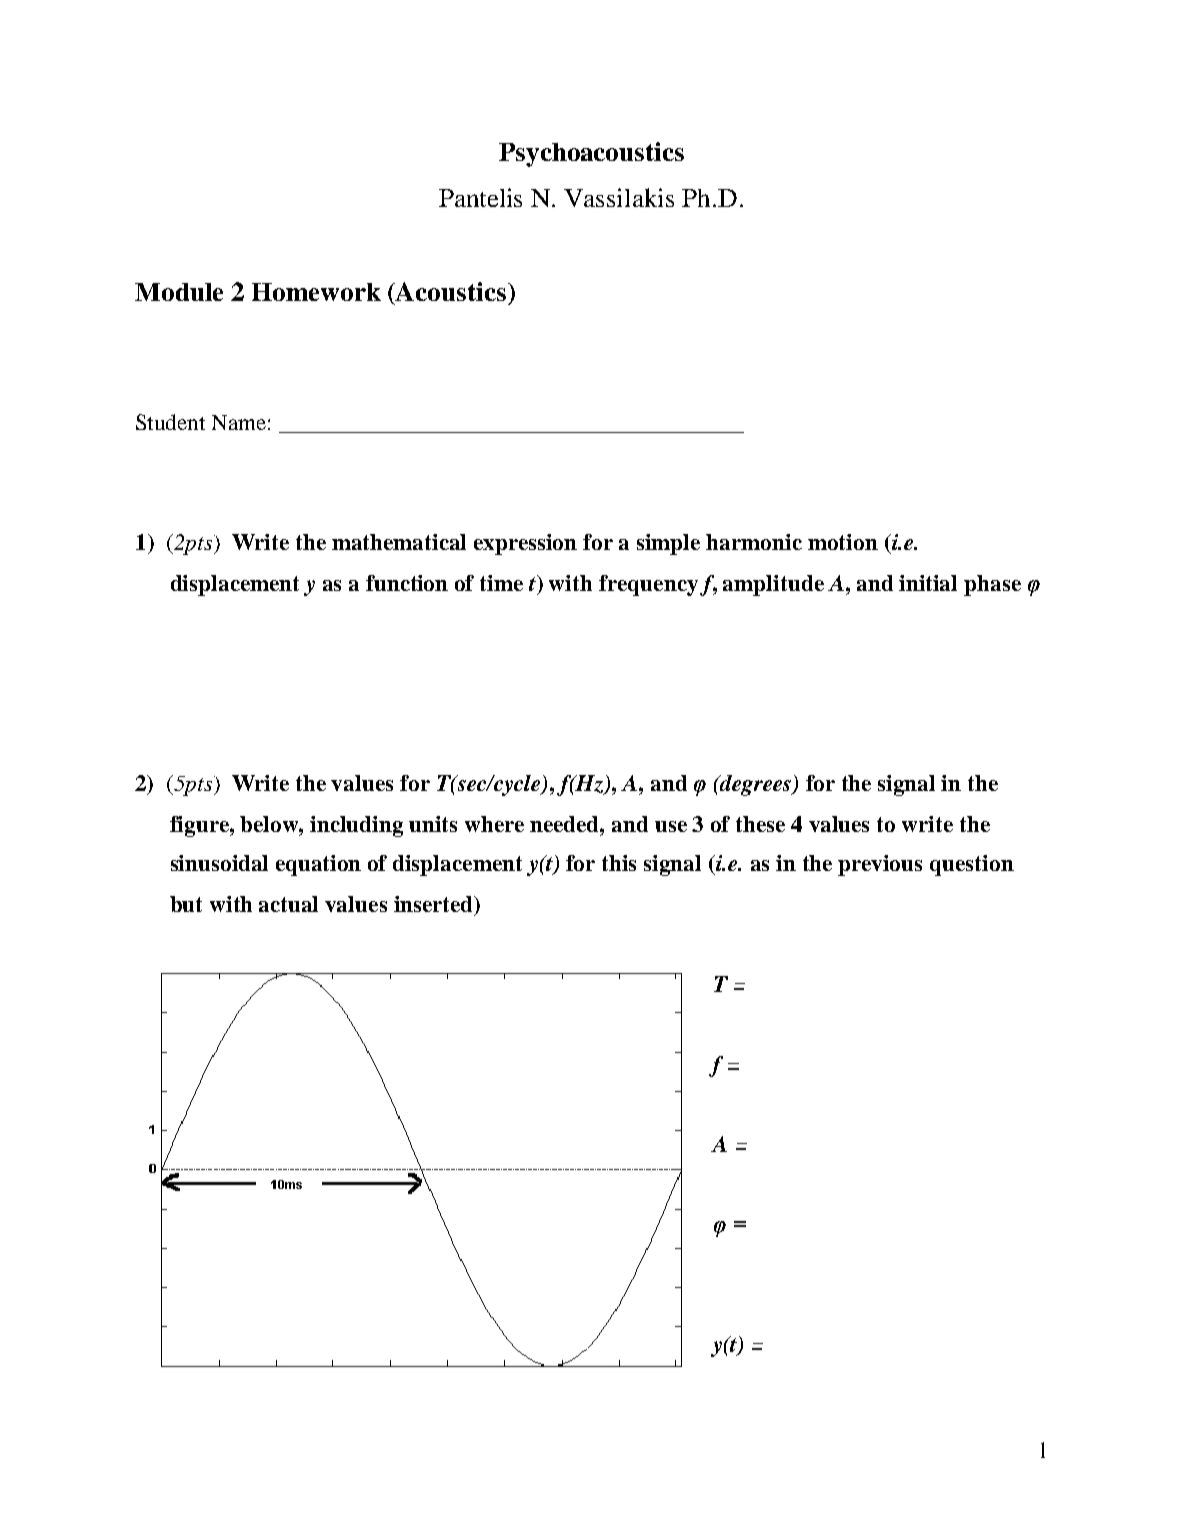 The height and width of the screenshot is (1533, 1184). What do you see at coordinates (880, 865) in the screenshot?
I see `previous` at bounding box center [880, 865].
